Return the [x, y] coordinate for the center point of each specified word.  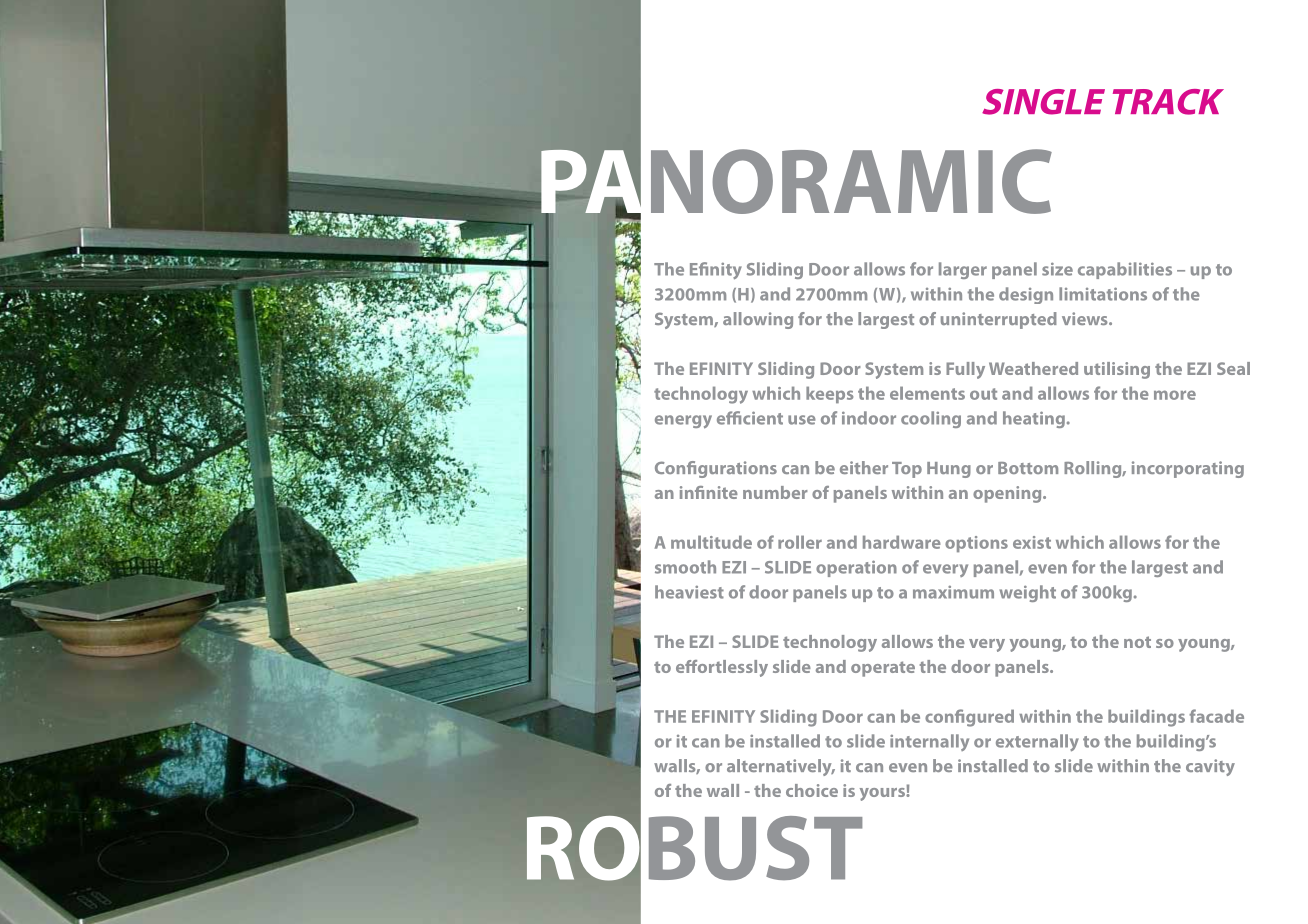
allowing [758, 320]
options [976, 544]
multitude [711, 542]
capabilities [1125, 270]
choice [812, 790]
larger [963, 270]
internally [929, 742]
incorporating [1188, 469]
